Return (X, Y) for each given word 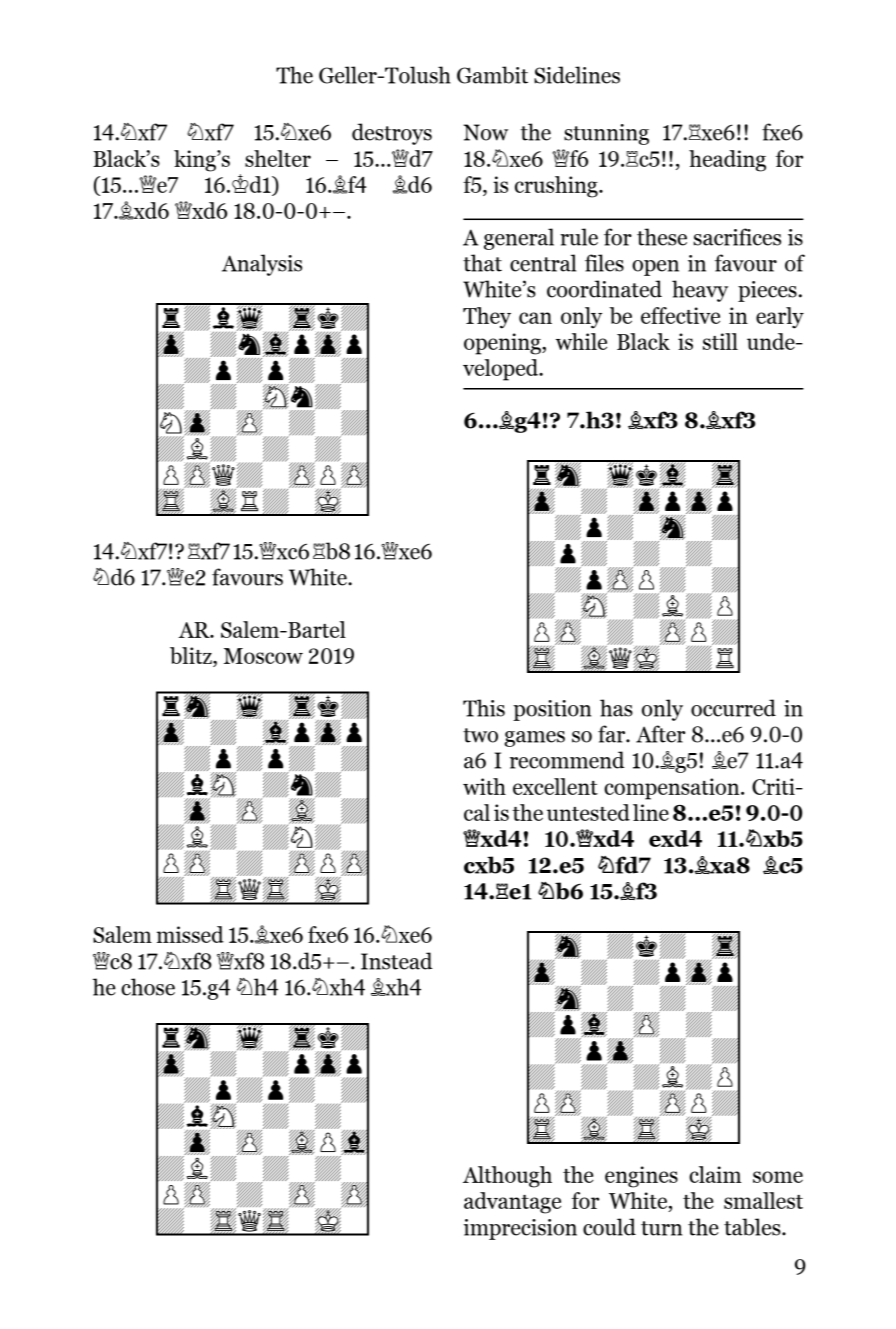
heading (727, 161)
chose (148, 987)
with (484, 786)
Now (485, 132)
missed (190, 934)
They (487, 318)
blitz (192, 655)
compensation (673, 789)
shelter (278, 158)
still (720, 341)
